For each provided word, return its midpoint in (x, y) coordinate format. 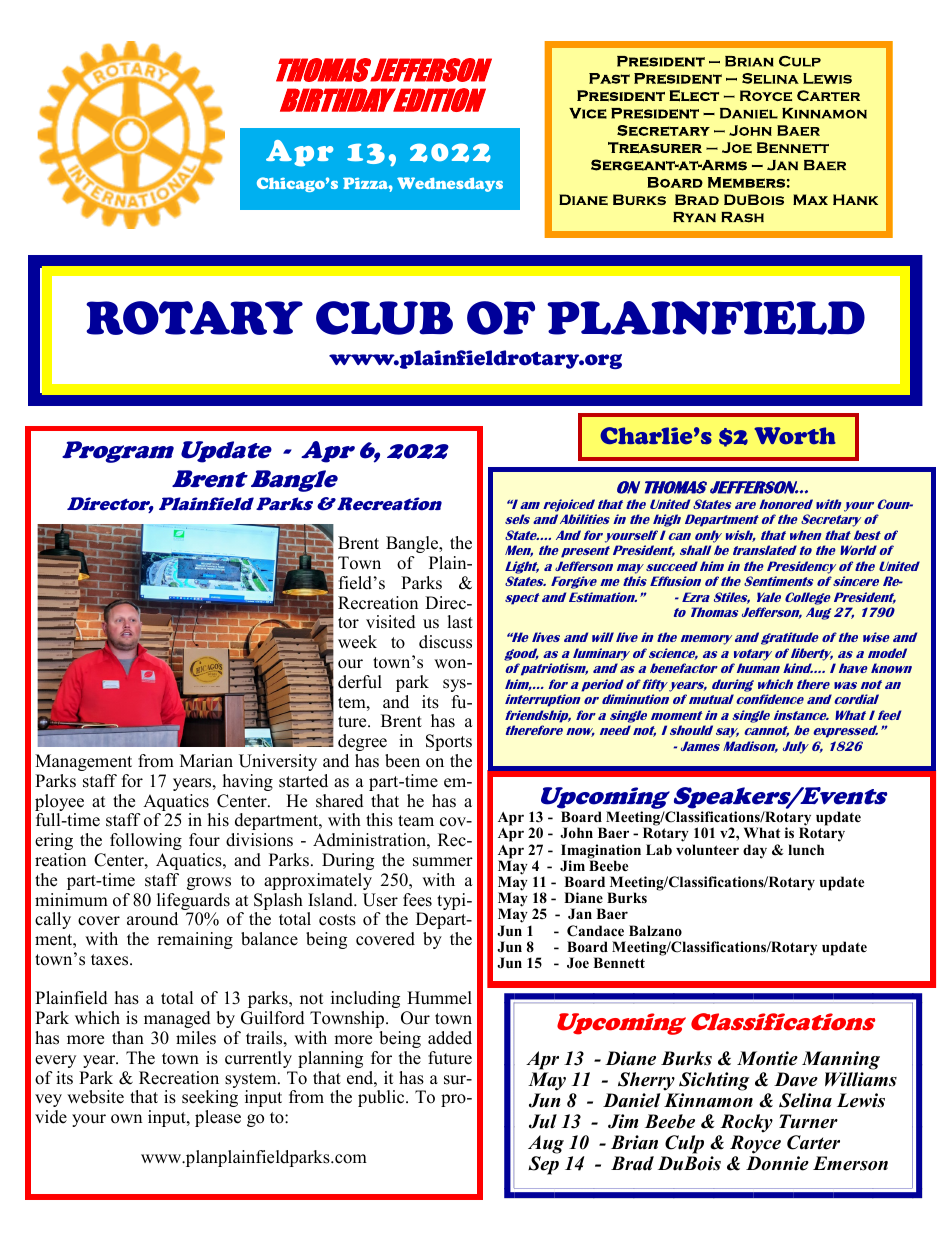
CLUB (384, 318)
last (460, 622)
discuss (445, 642)
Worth (795, 435)
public (382, 1098)
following (146, 841)
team (416, 821)
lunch (806, 849)
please (218, 1118)
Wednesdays (450, 184)
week (357, 642)
